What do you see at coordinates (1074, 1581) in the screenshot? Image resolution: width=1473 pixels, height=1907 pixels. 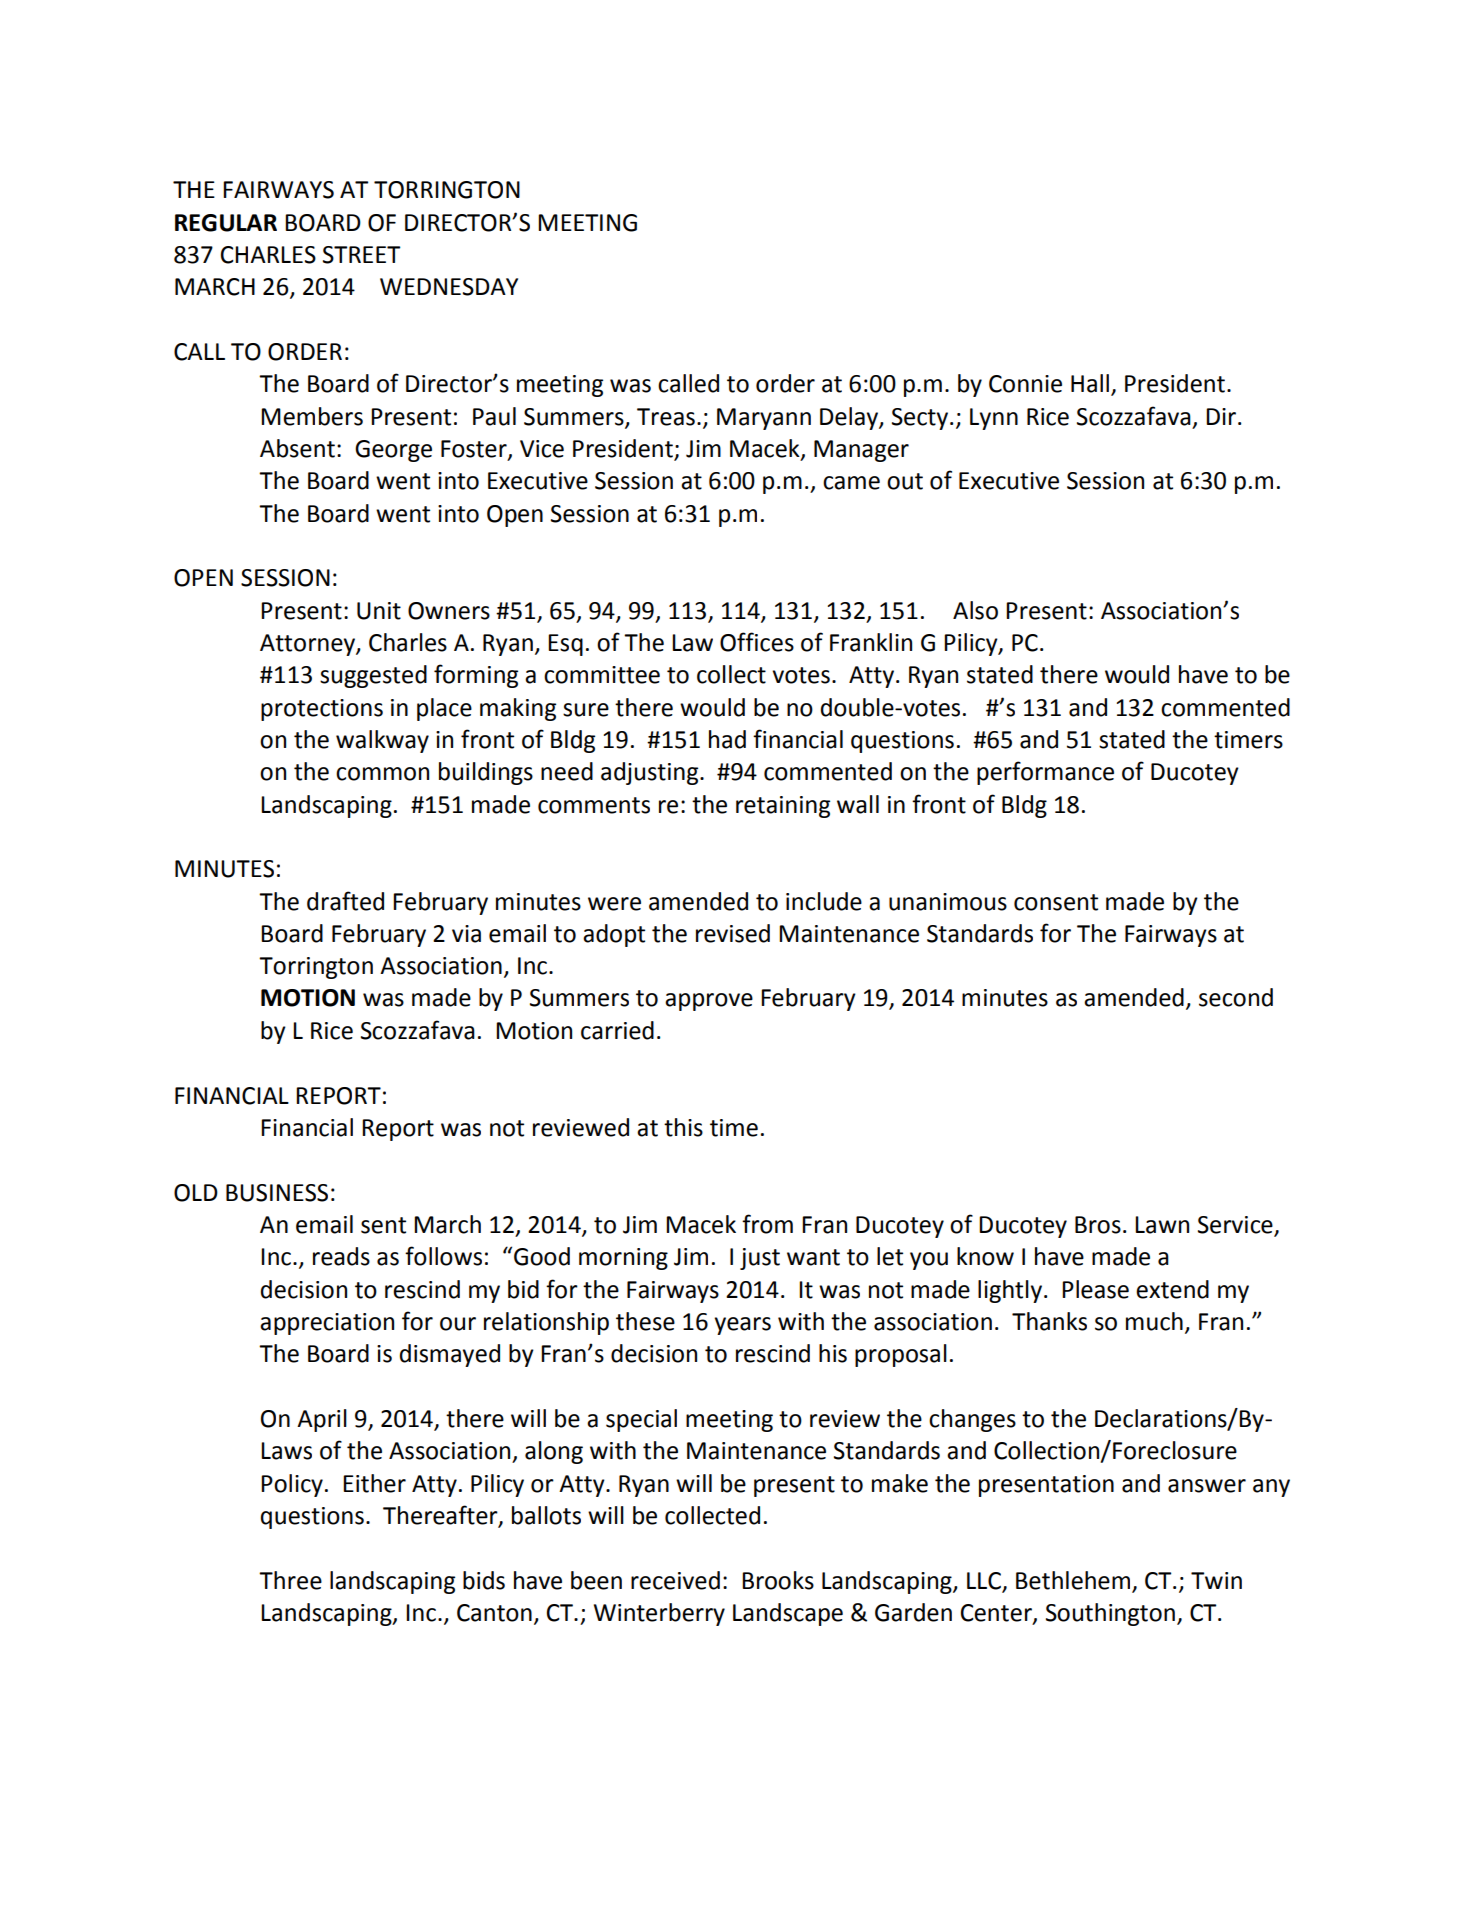 I see `Bethlehem` at bounding box center [1074, 1581].
